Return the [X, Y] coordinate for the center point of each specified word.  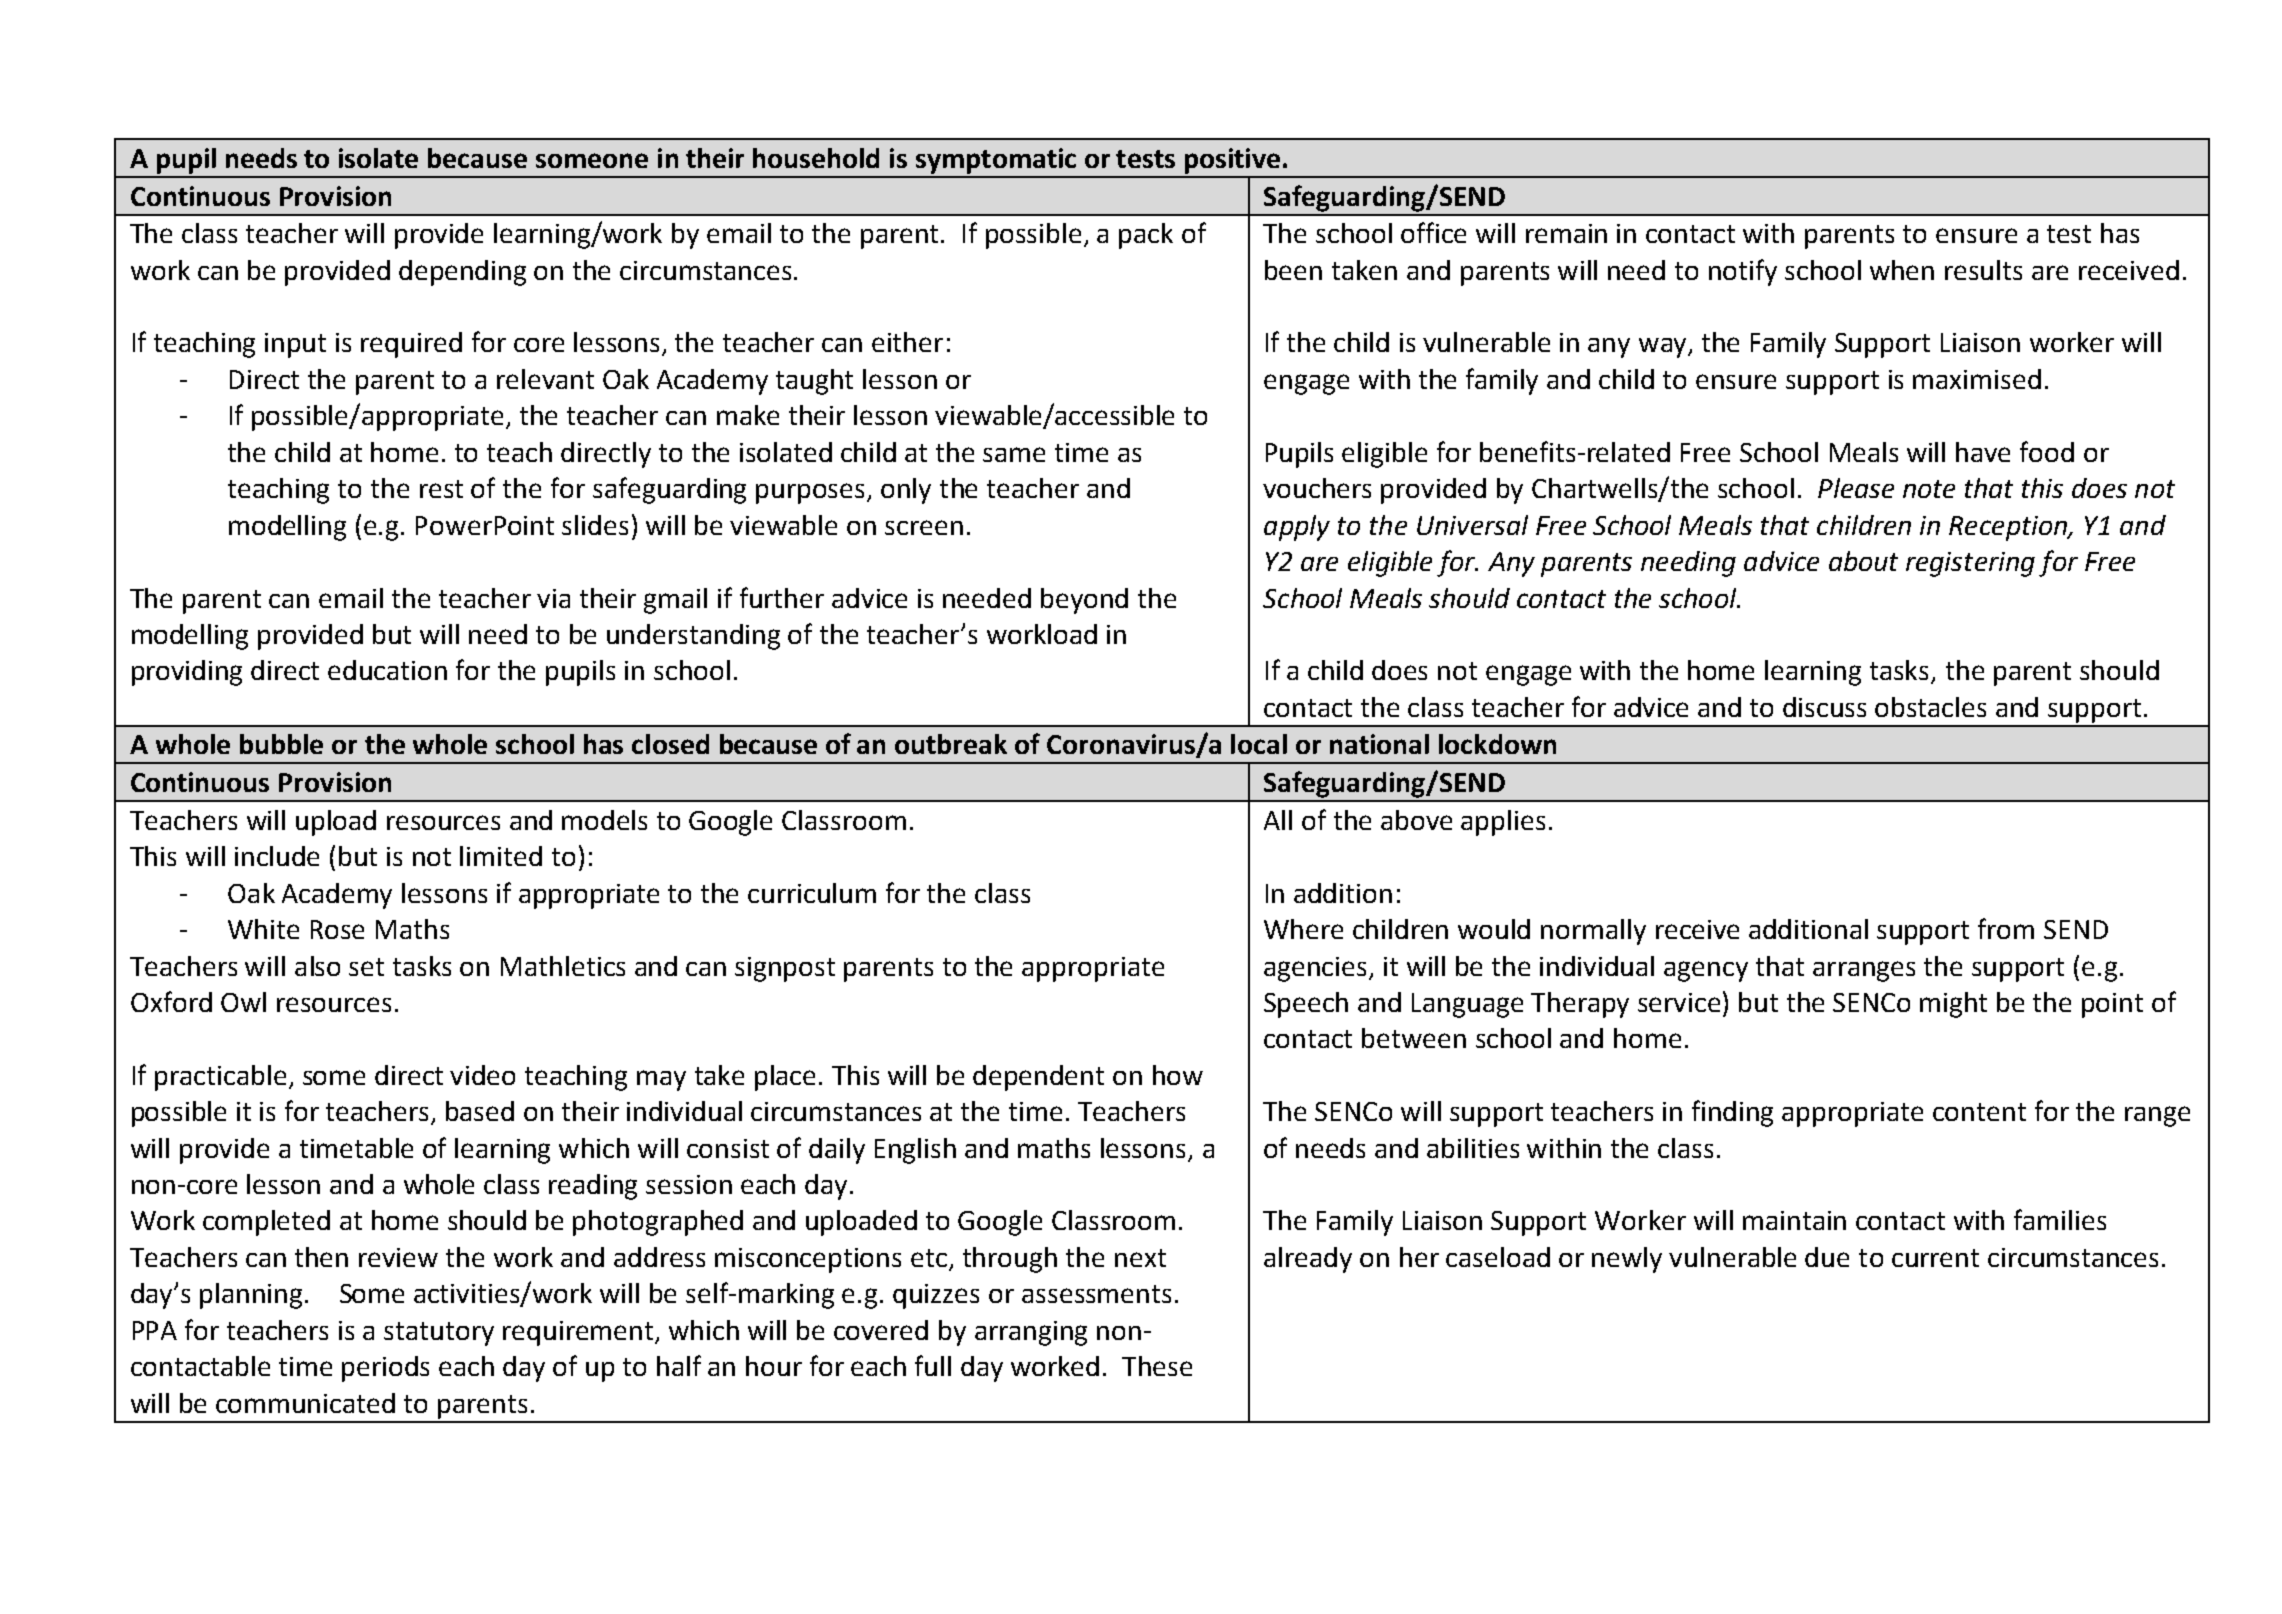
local [1259, 744]
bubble [281, 744]
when [1902, 270]
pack [1146, 236]
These [1157, 1366]
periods [385, 1369]
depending [462, 273]
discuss [1824, 707]
